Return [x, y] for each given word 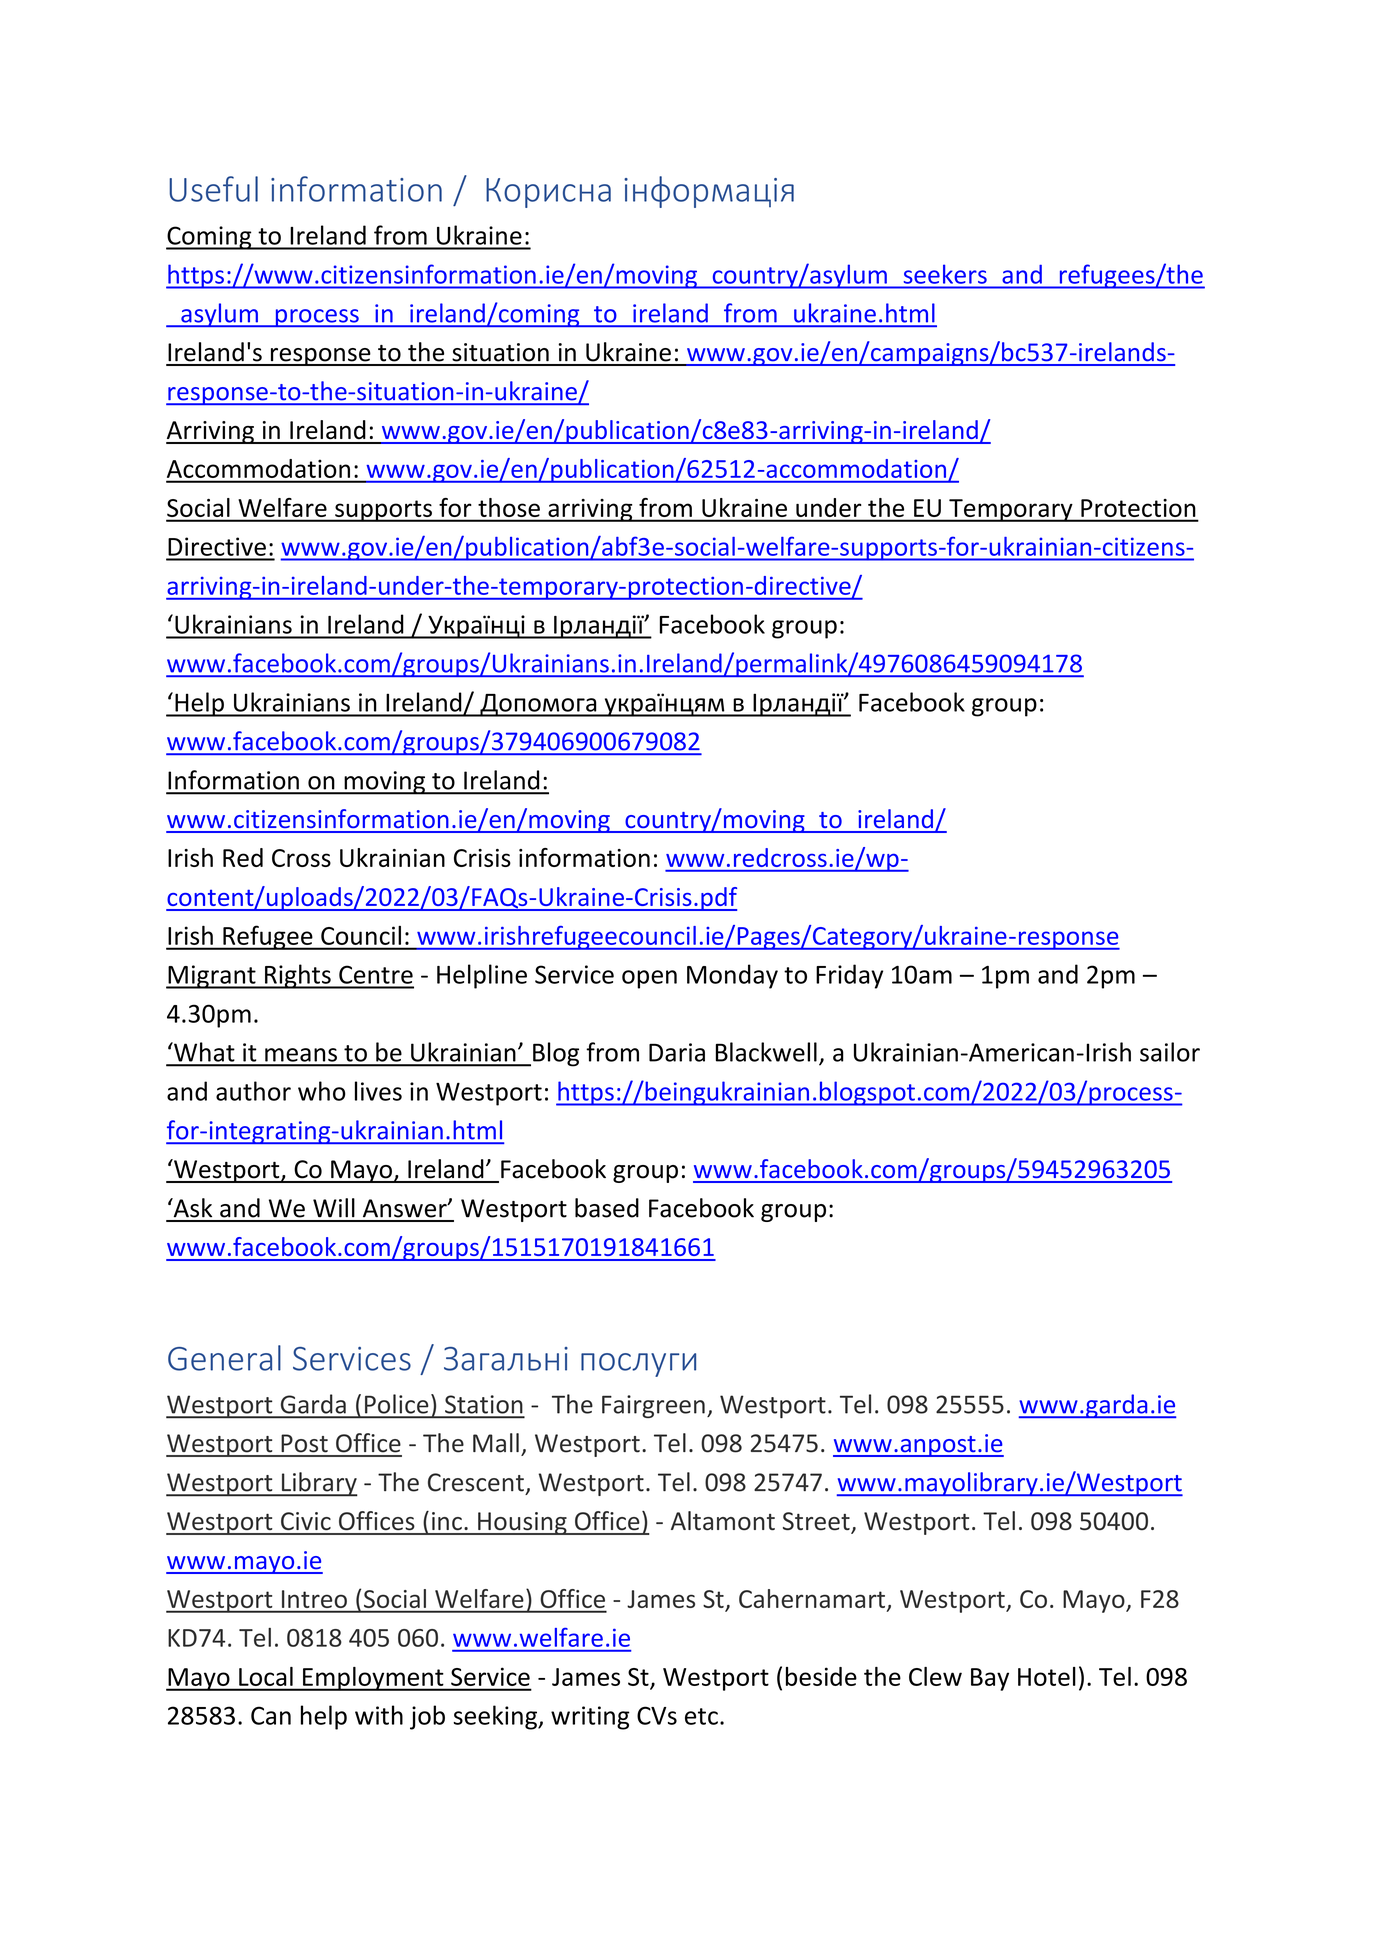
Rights [298, 976]
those [509, 507]
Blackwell [766, 1052]
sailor [1170, 1052]
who [322, 1091]
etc [701, 1716]
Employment [373, 1679]
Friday [849, 976]
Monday [732, 976]
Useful [213, 189]
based [607, 1208]
